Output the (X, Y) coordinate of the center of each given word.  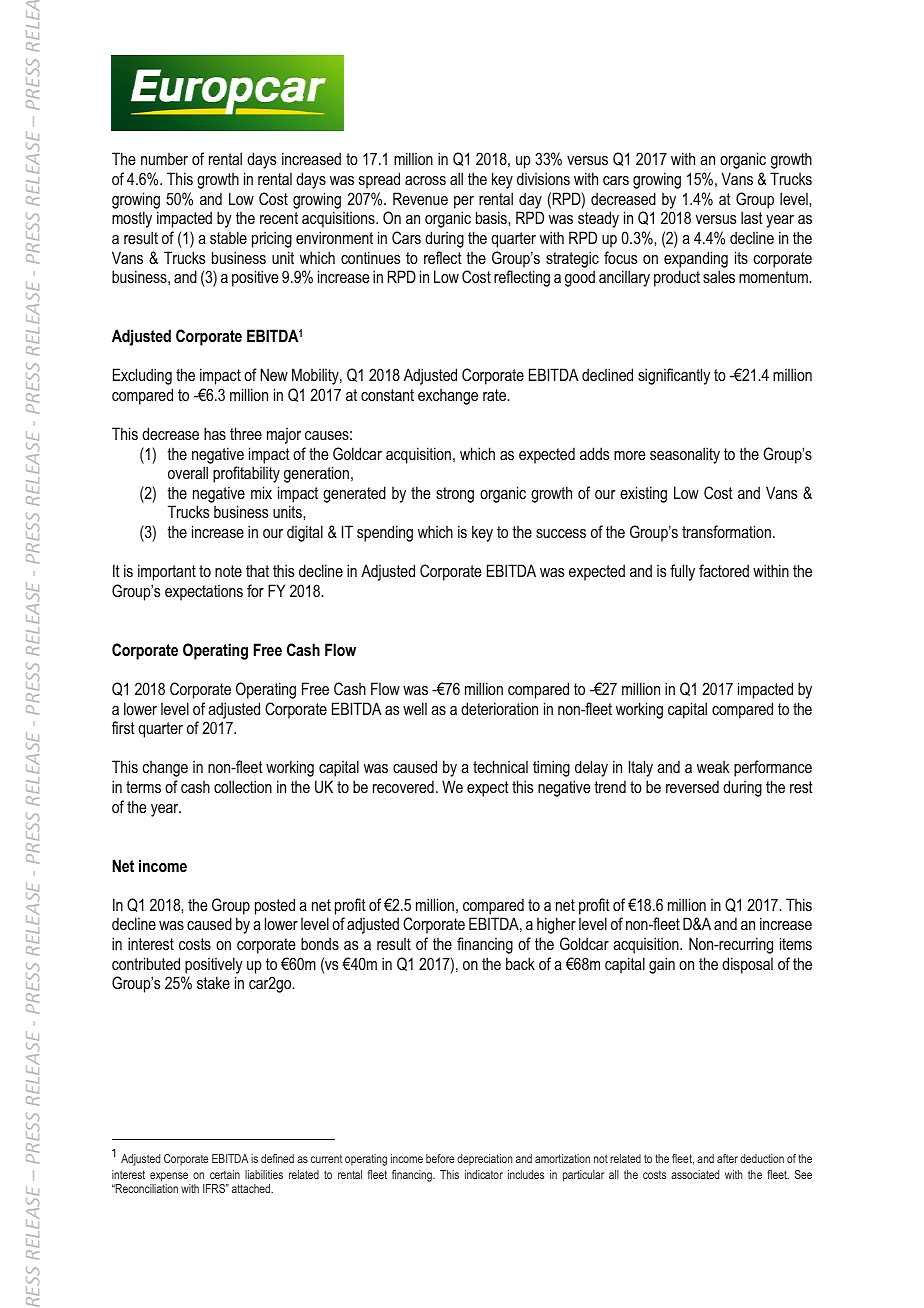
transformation (726, 531)
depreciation (485, 1160)
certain (225, 1174)
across (425, 180)
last (752, 217)
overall (188, 472)
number (164, 159)
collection (243, 786)
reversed (692, 786)
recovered (403, 786)
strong (455, 495)
